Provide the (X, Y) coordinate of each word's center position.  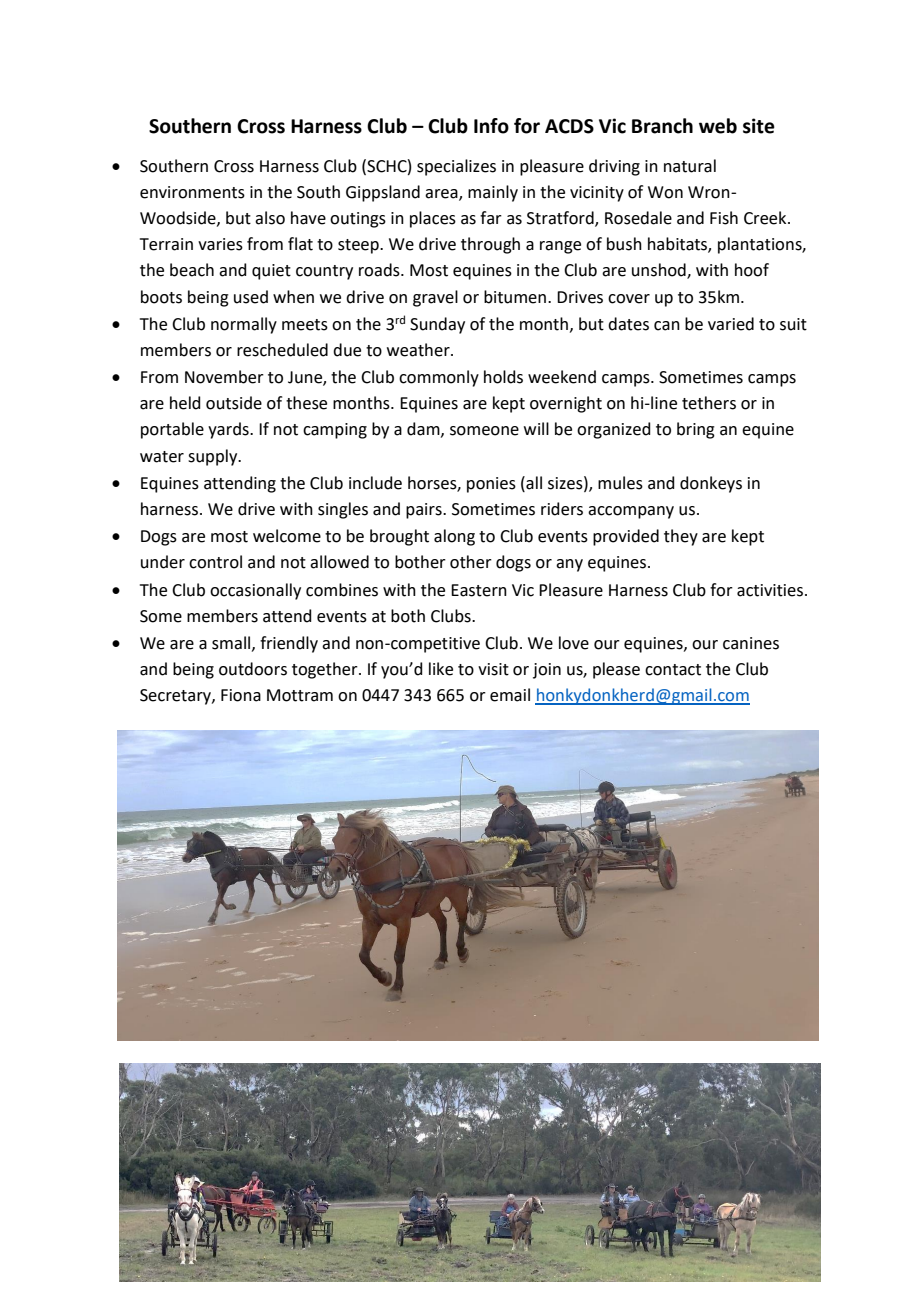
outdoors (253, 669)
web (718, 126)
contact (673, 670)
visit (493, 669)
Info (491, 126)
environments (192, 192)
